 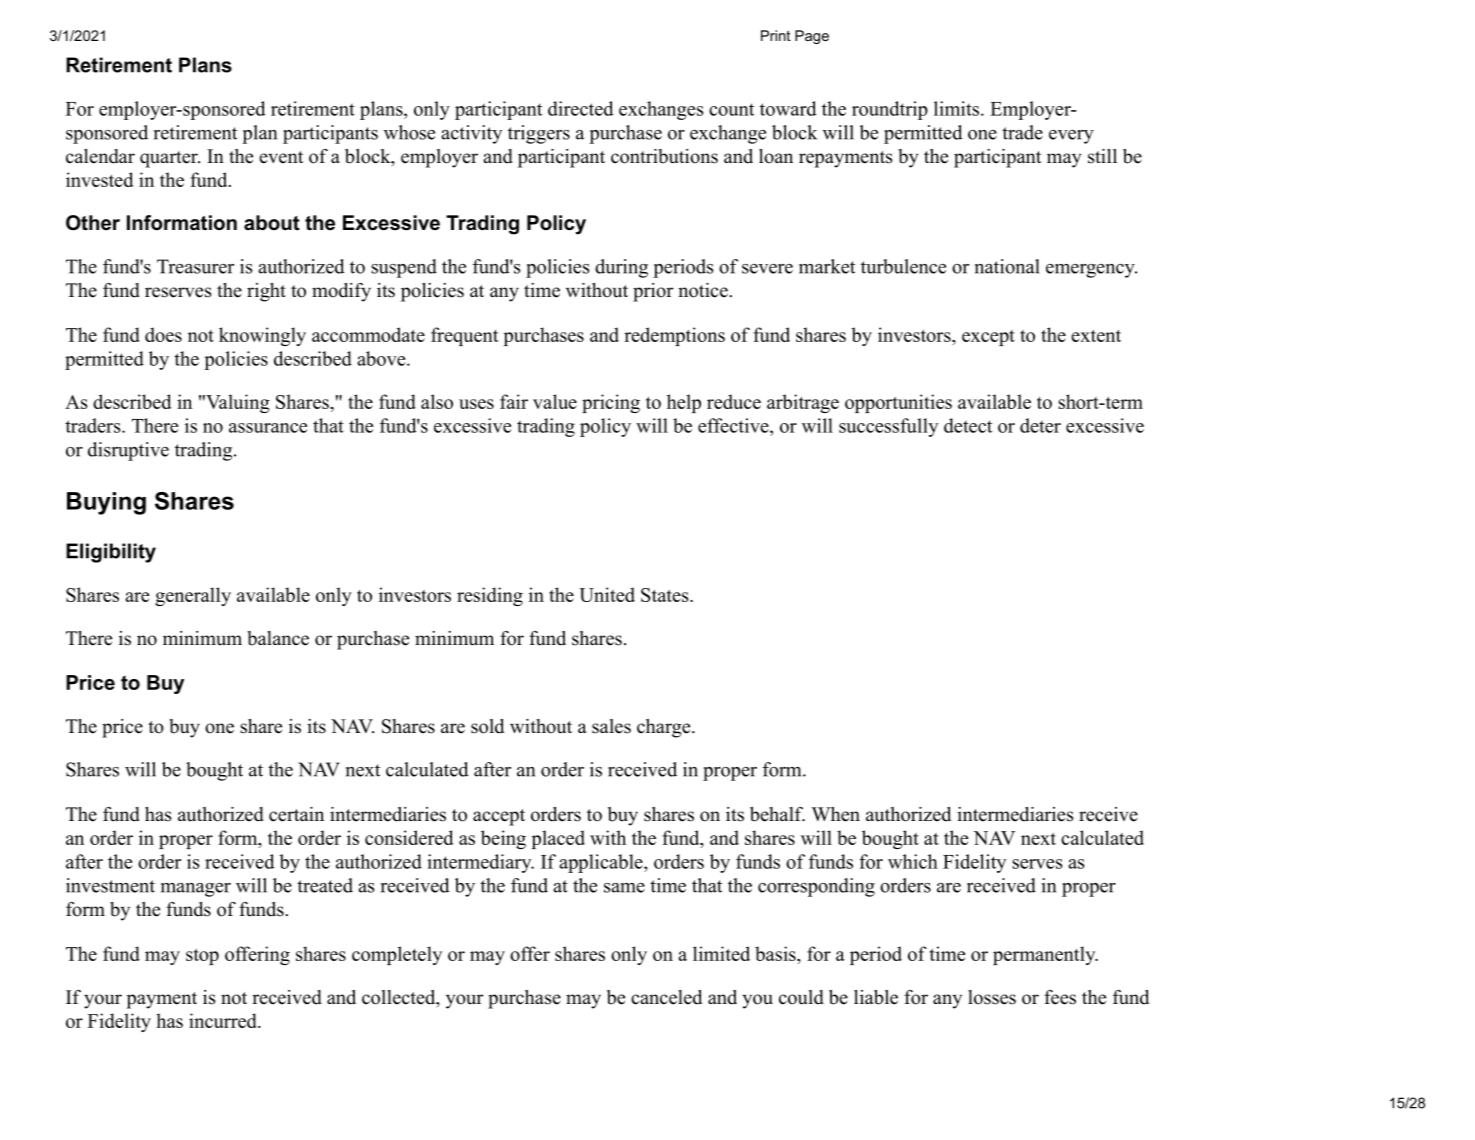 What do you see at coordinates (968, 425) in the screenshot?
I see `detect` at bounding box center [968, 425].
